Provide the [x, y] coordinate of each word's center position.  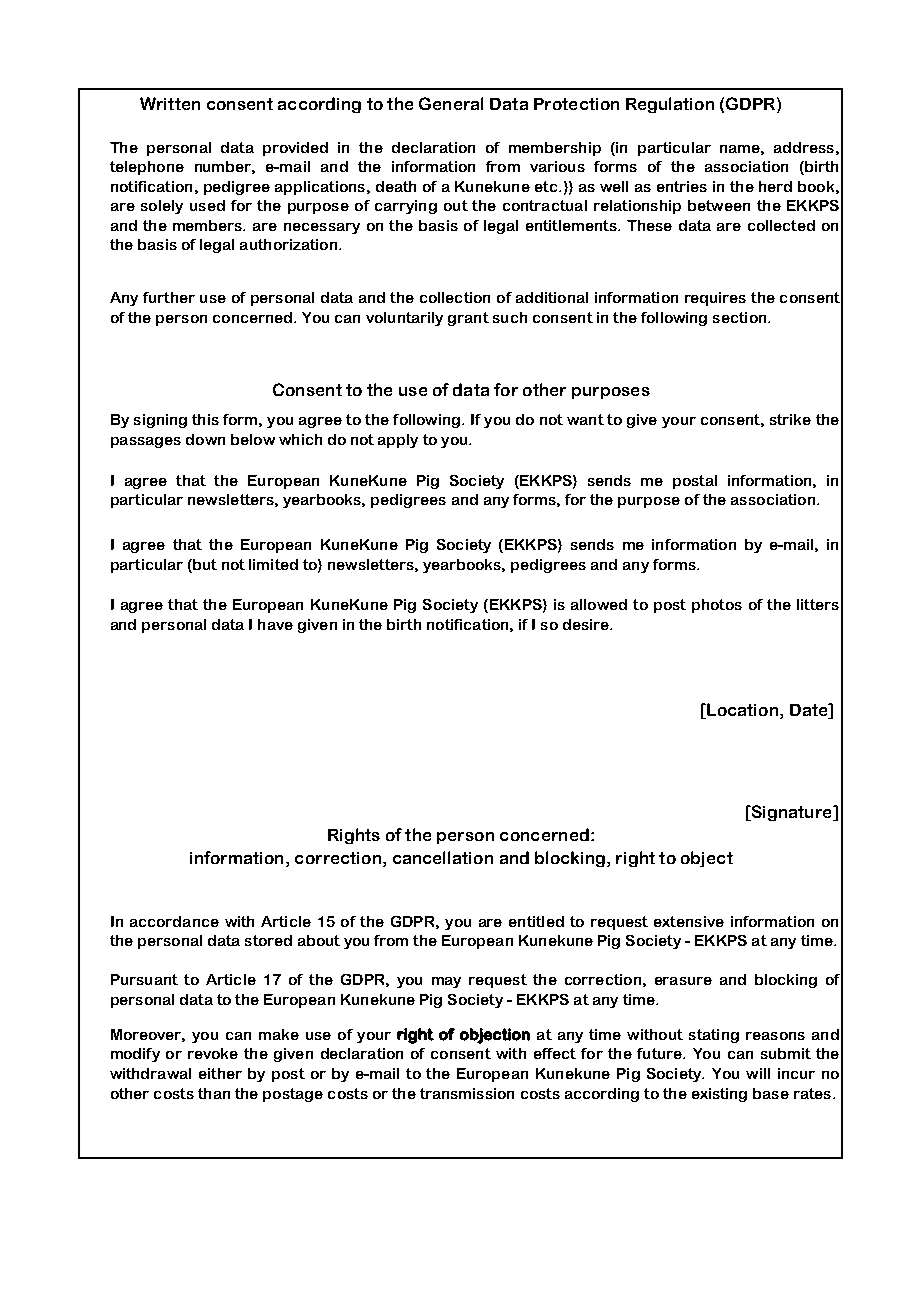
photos [717, 606]
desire [587, 624]
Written [170, 103]
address [804, 147]
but [204, 564]
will [758, 1073]
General [451, 103]
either [220, 1073]
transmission [467, 1093]
